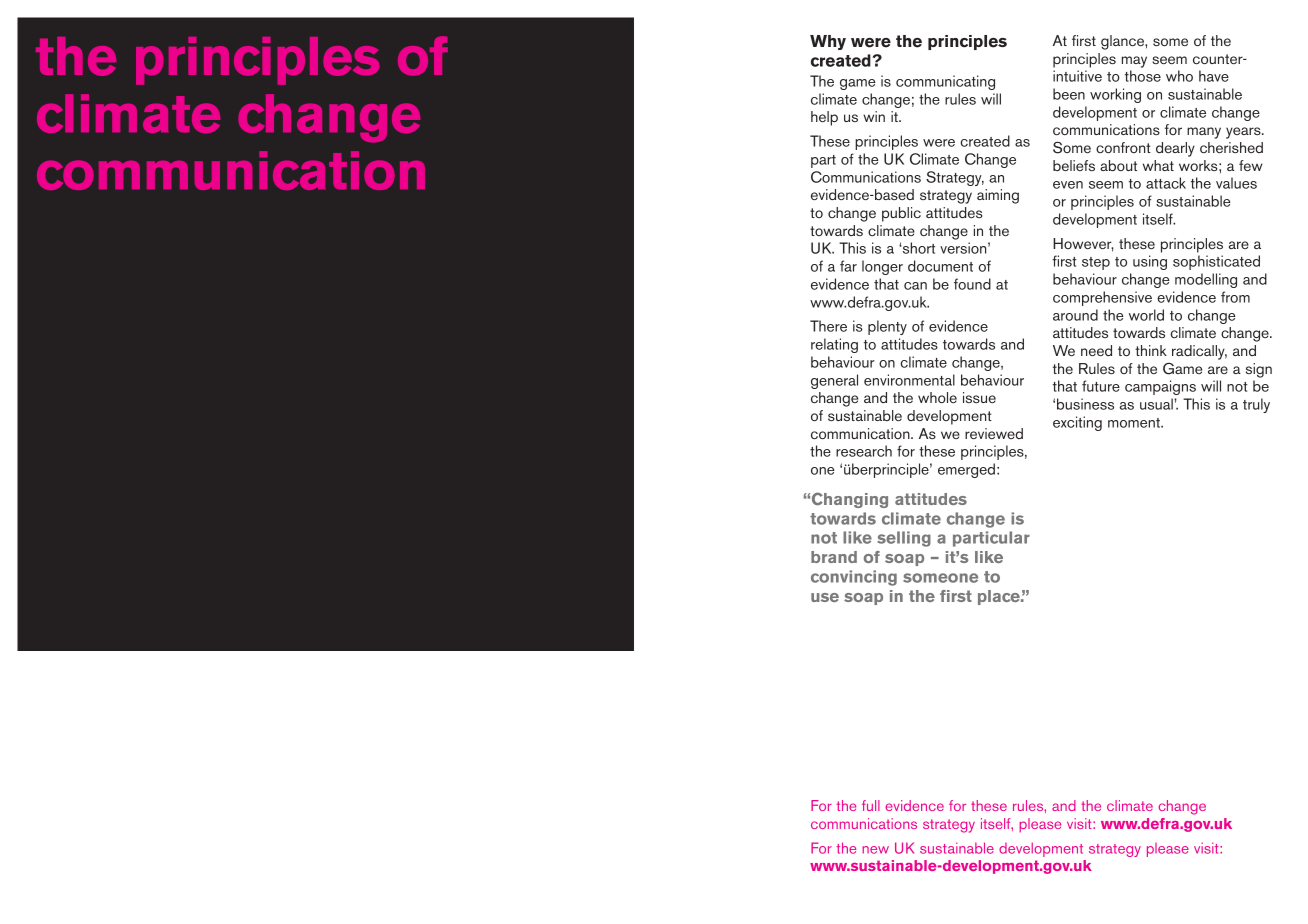 Image resolution: width=1308 pixels, height=924 pixels. I want to click on research, so click(864, 451).
